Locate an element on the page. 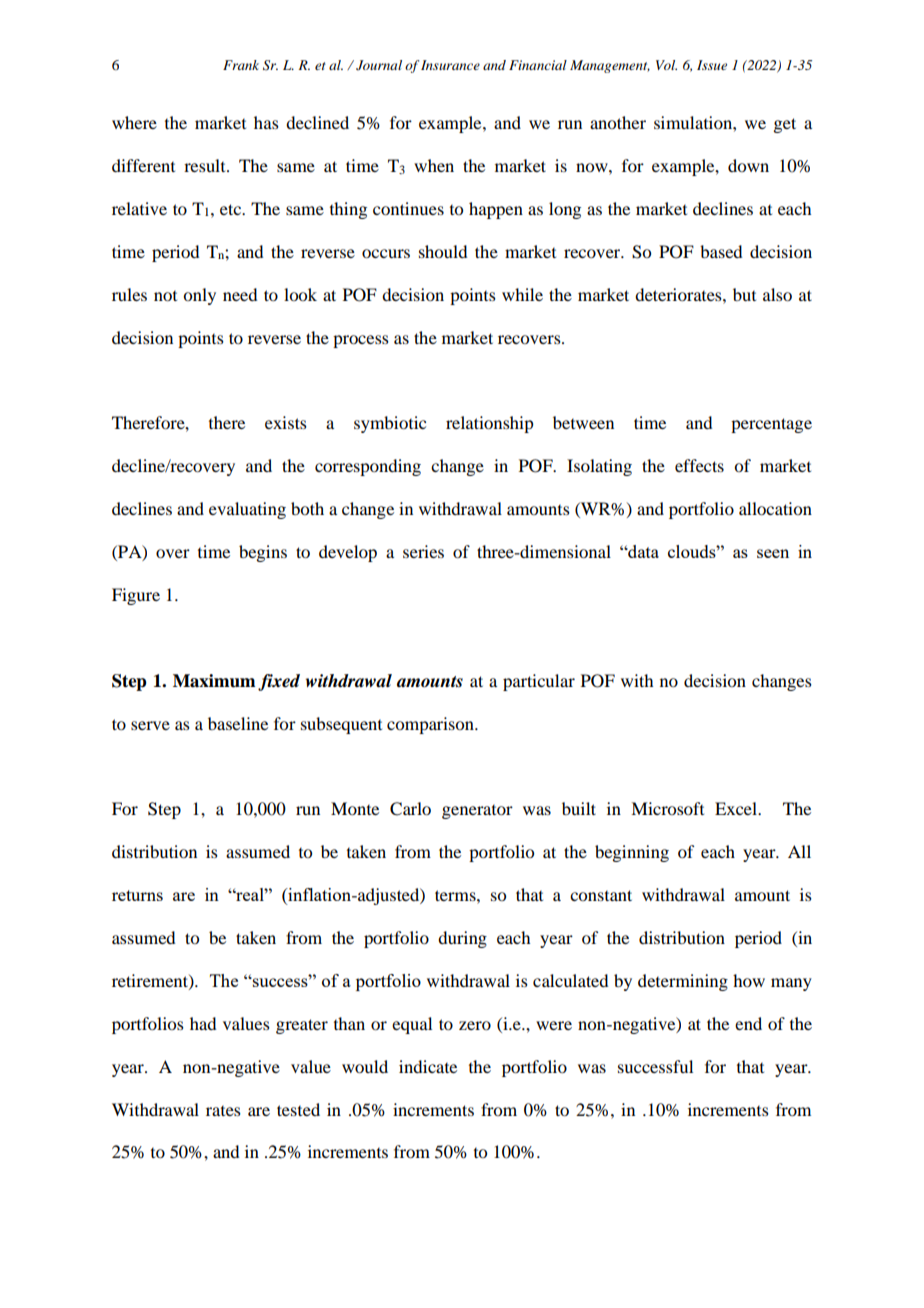  Issue is located at coordinates (712, 65).
